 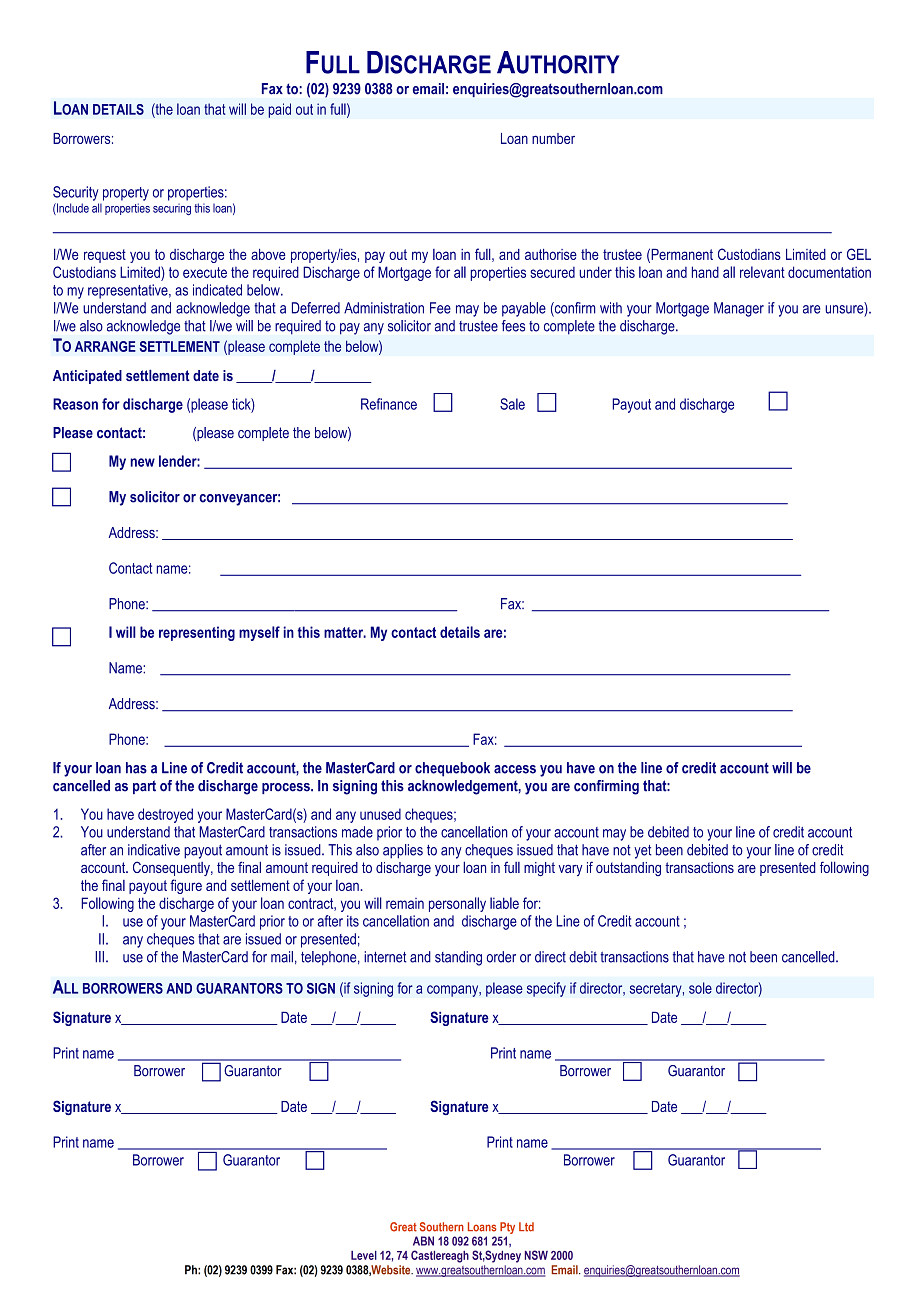 I want to click on personally, so click(x=457, y=904).
